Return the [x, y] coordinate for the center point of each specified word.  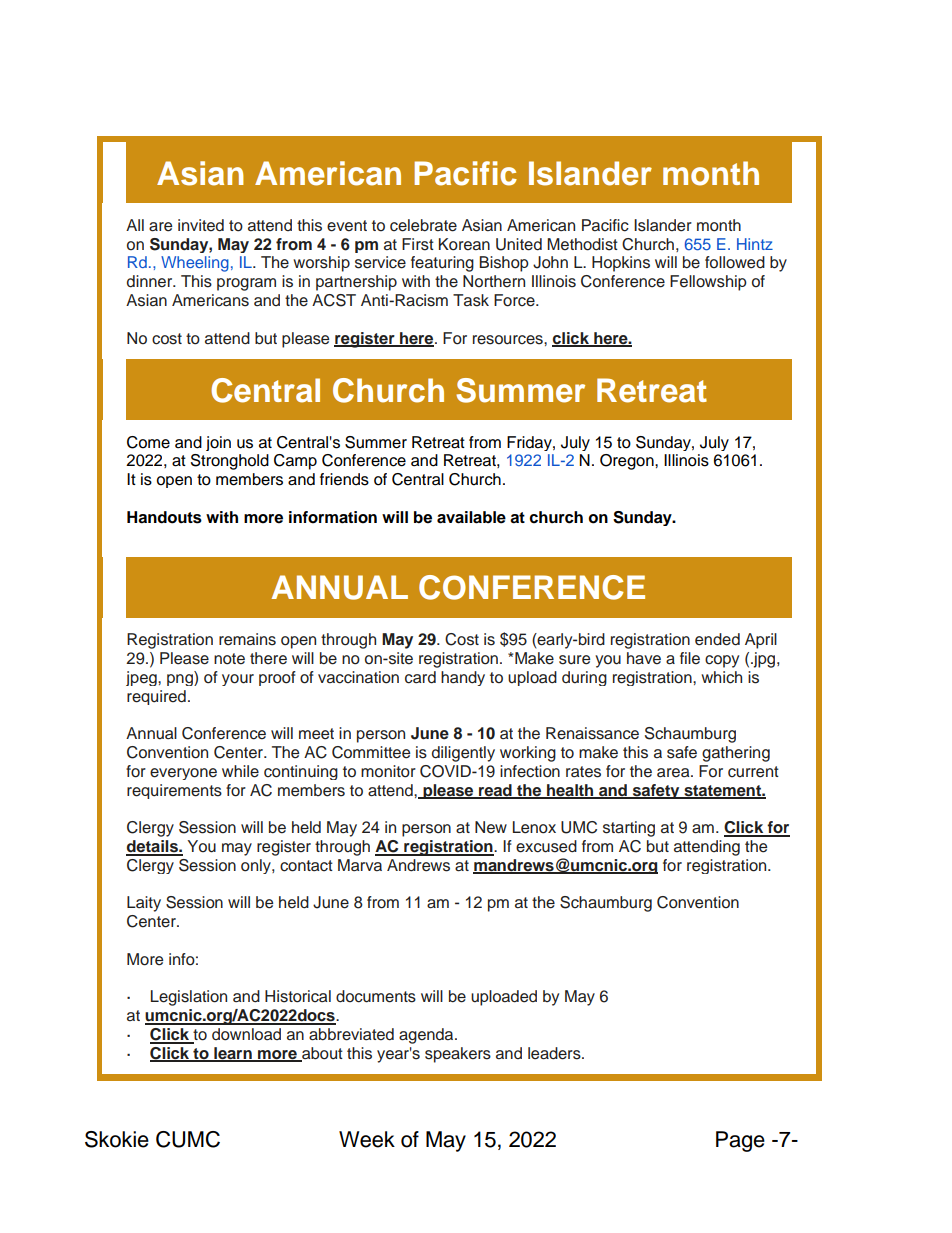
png [181, 680]
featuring [442, 264]
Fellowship [708, 283]
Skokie [117, 1139]
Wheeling [195, 264]
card [420, 677]
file [690, 658]
